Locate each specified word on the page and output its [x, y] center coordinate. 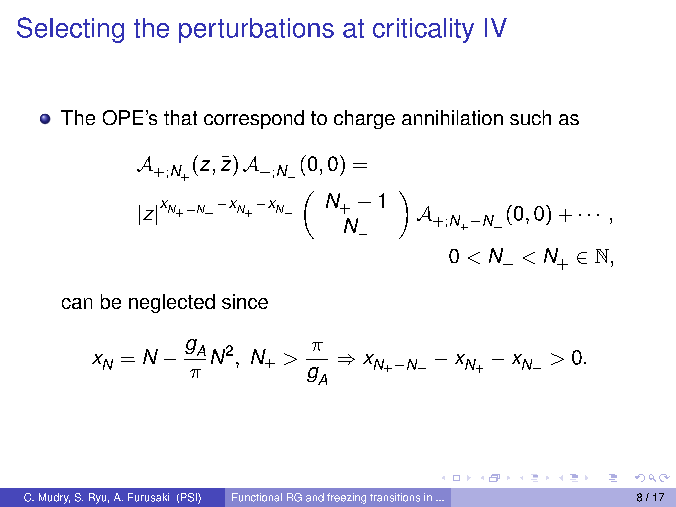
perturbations [256, 30]
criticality [423, 30]
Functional [257, 497]
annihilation [452, 117]
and [315, 497]
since [245, 301]
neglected [172, 303]
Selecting [70, 30]
